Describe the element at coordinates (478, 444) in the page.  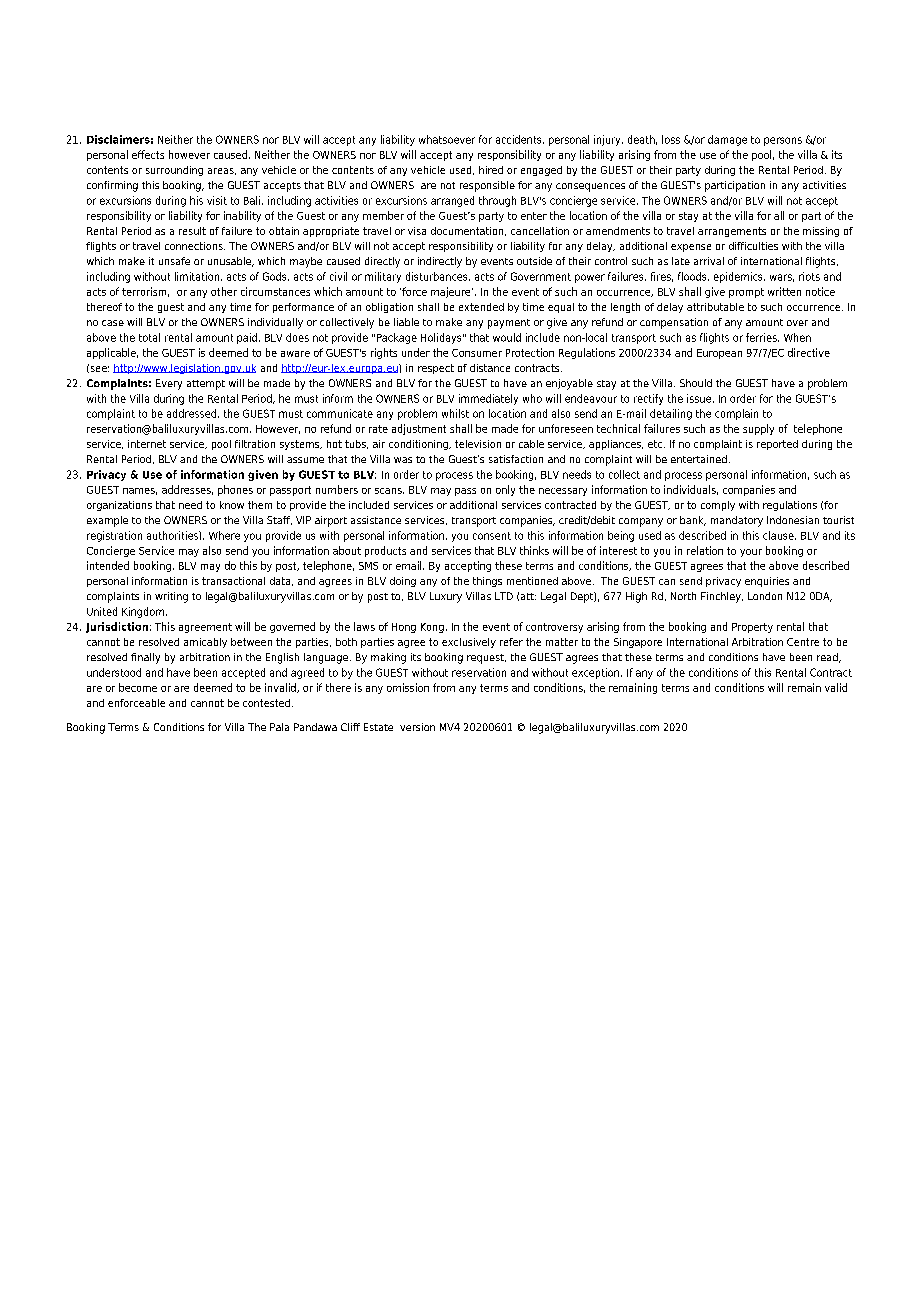
I see `television` at that location.
